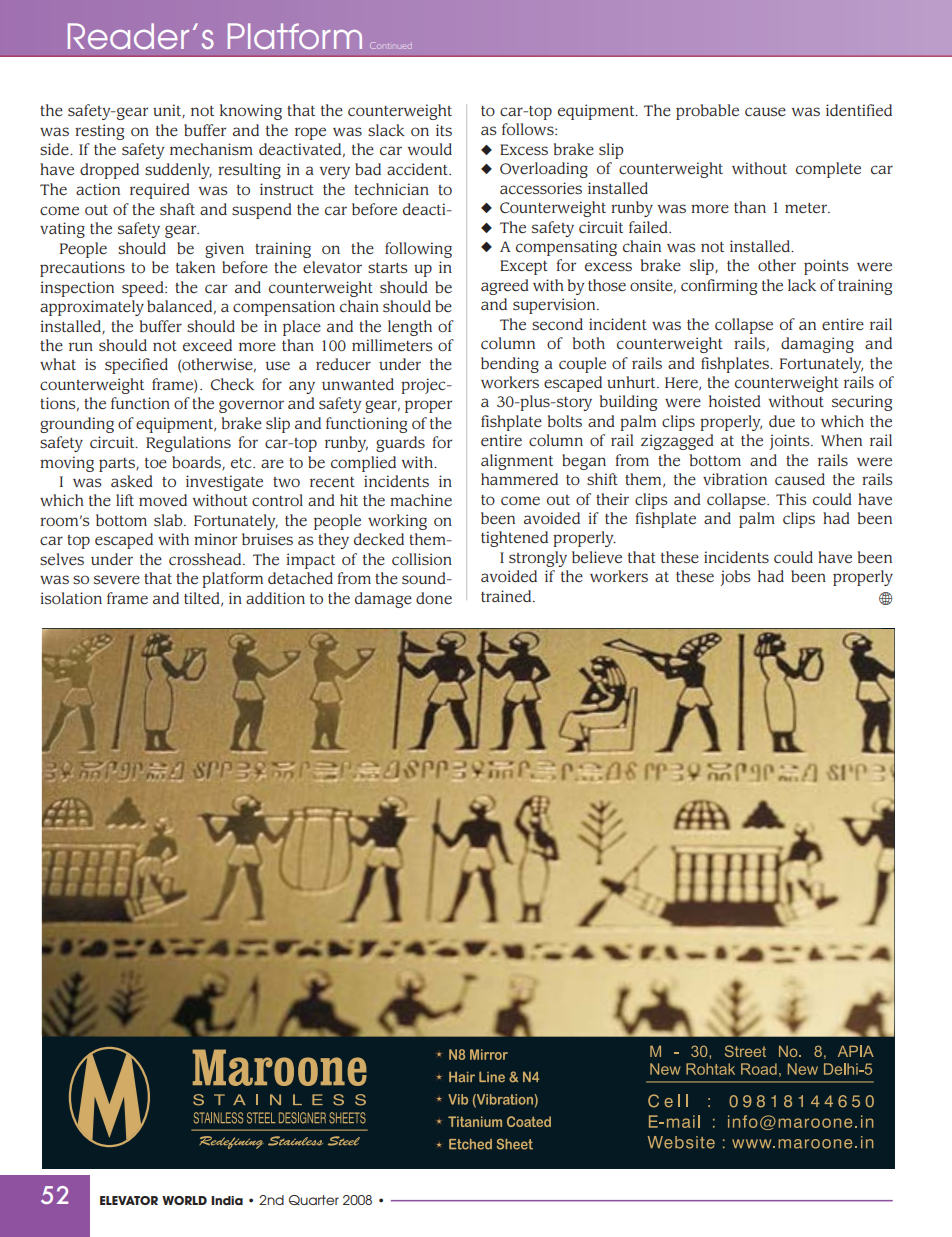 This screenshot has height=1237, width=952. Describe the element at coordinates (735, 578) in the screenshot. I see `jobs` at that location.
